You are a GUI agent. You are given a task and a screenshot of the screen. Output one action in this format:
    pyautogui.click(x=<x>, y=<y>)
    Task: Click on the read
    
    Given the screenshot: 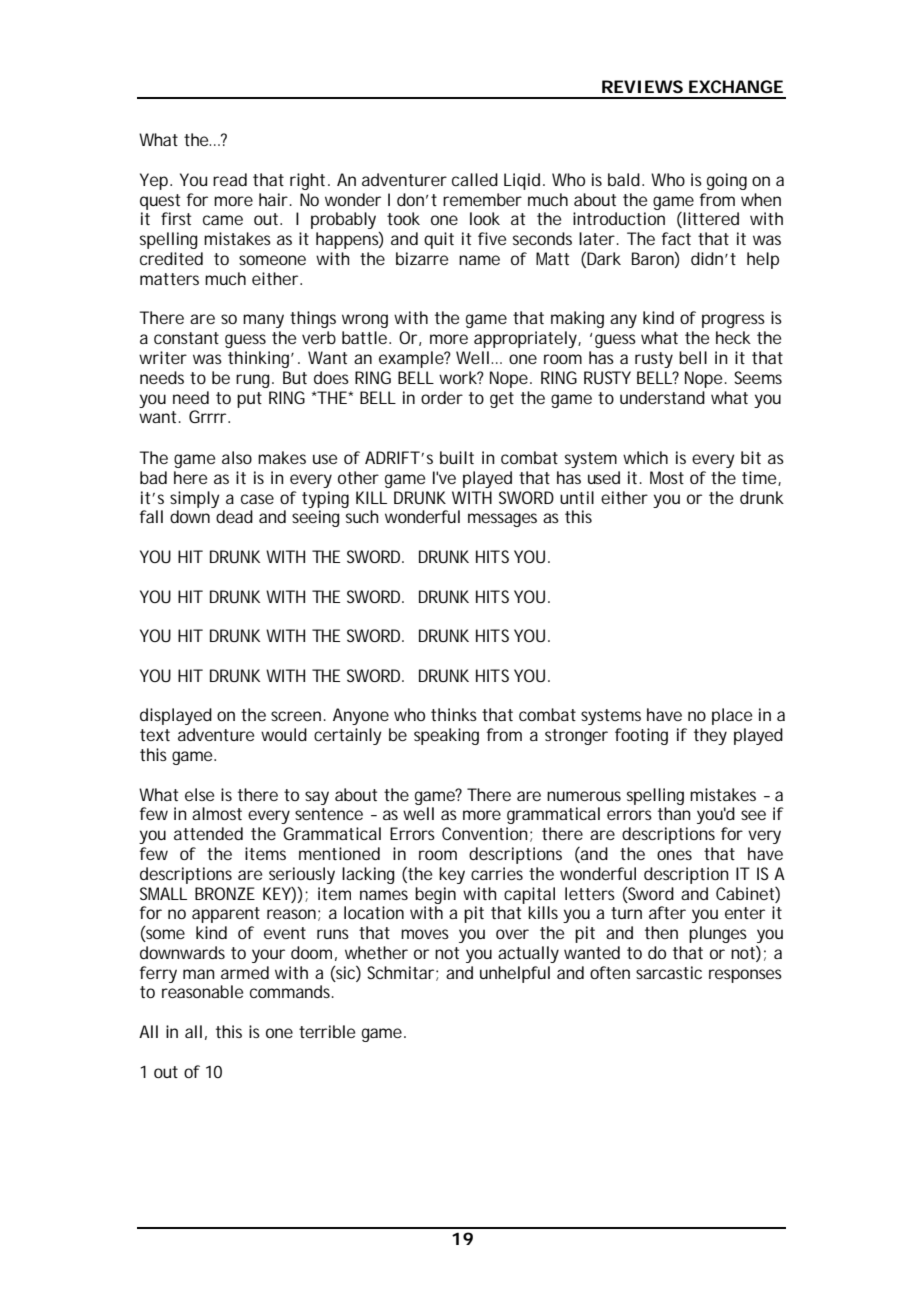 What is the action you would take?
    pyautogui.click(x=230, y=179)
